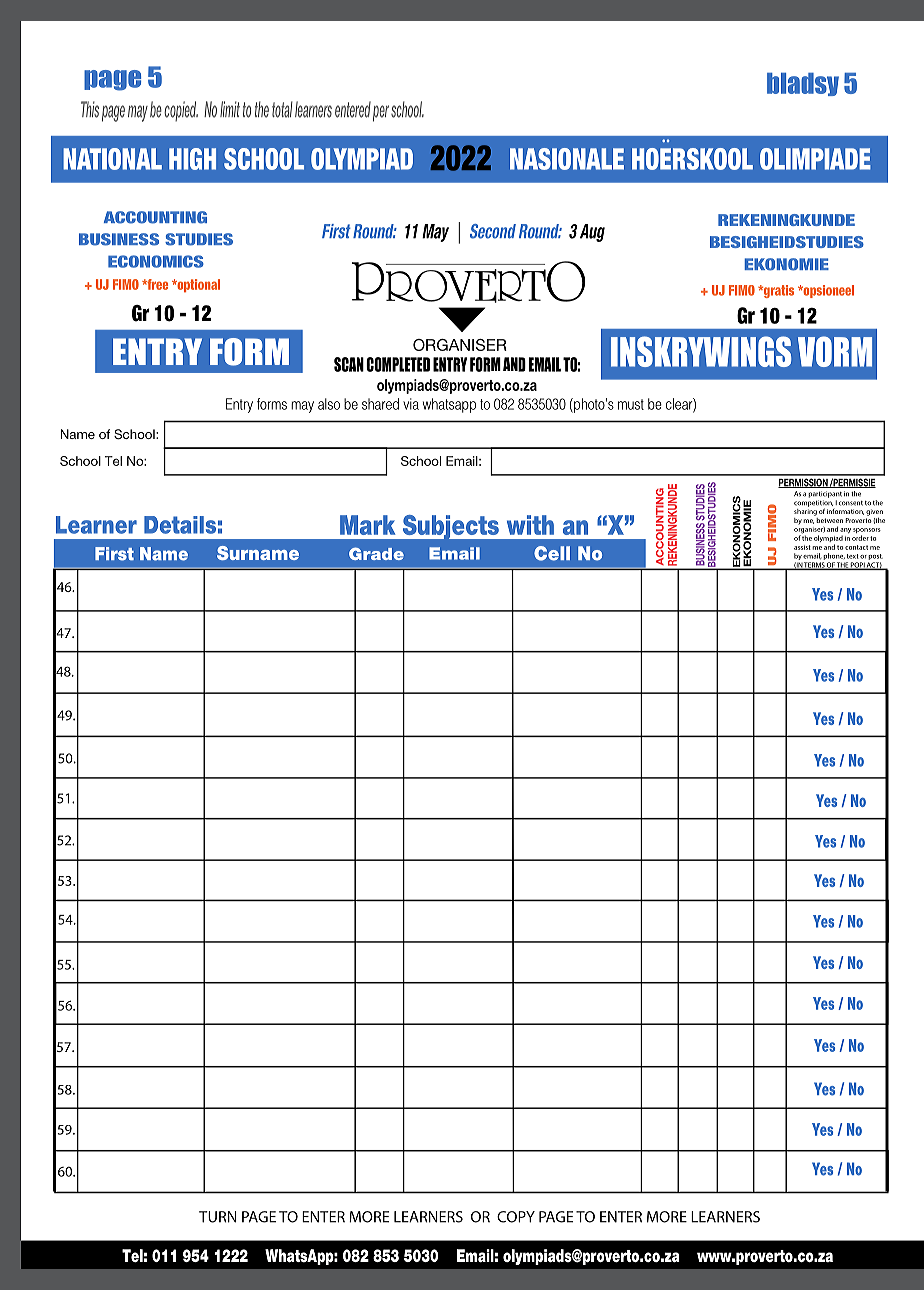  What do you see at coordinates (192, 159) in the screenshot?
I see `HIGH` at bounding box center [192, 159].
